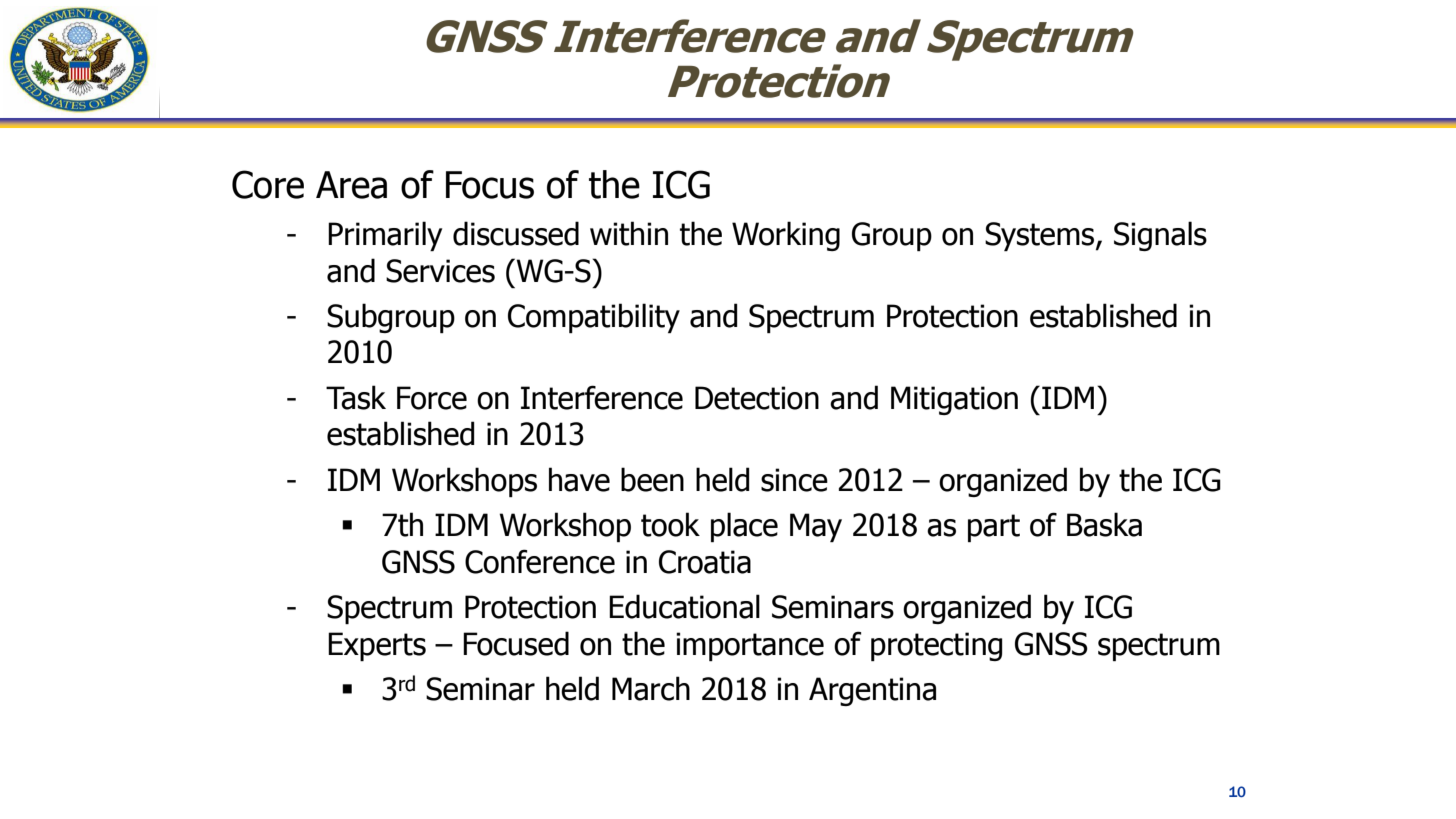 The image size is (1456, 819). I want to click on Area, so click(351, 185).
